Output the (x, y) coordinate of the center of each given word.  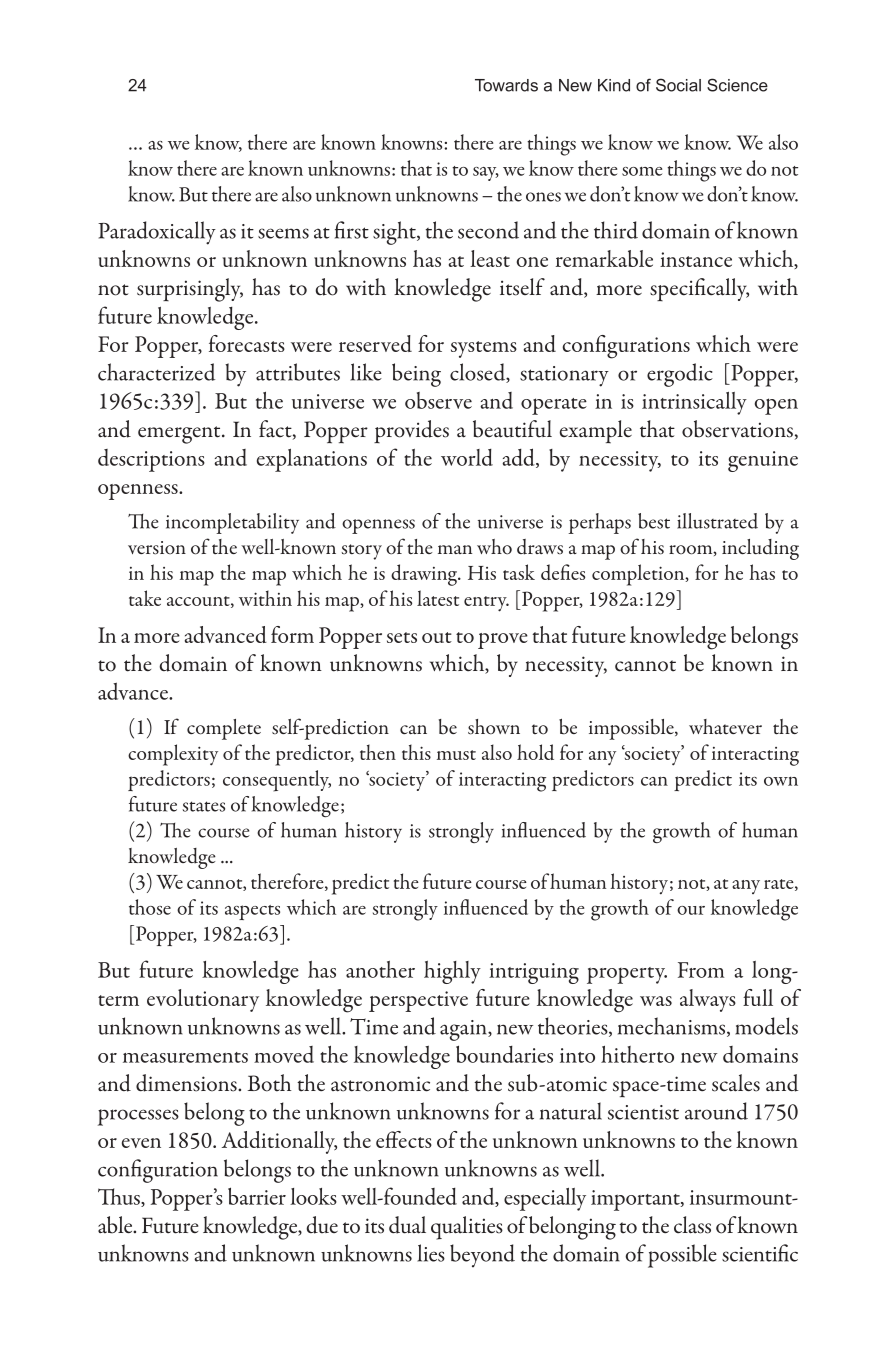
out (437, 637)
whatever (725, 727)
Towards (506, 85)
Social (678, 85)
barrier (257, 1196)
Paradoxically (157, 233)
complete (224, 729)
